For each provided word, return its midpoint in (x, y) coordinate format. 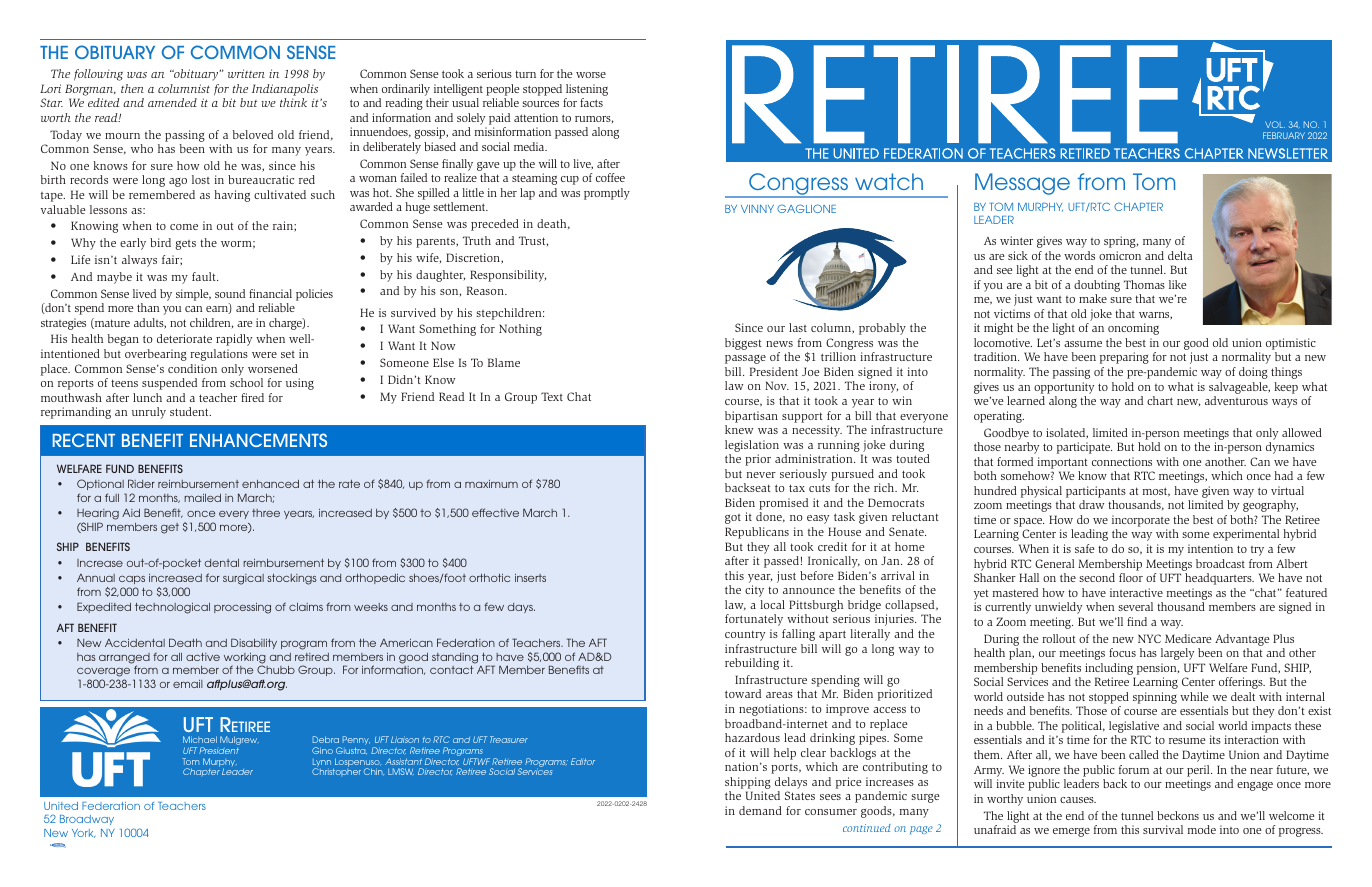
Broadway (87, 820)
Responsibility (508, 276)
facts (591, 102)
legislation (752, 447)
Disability (254, 643)
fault (205, 276)
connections (1122, 461)
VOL (1275, 124)
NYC (1149, 638)
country (745, 635)
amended (172, 102)
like (1177, 284)
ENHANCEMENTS (258, 440)
